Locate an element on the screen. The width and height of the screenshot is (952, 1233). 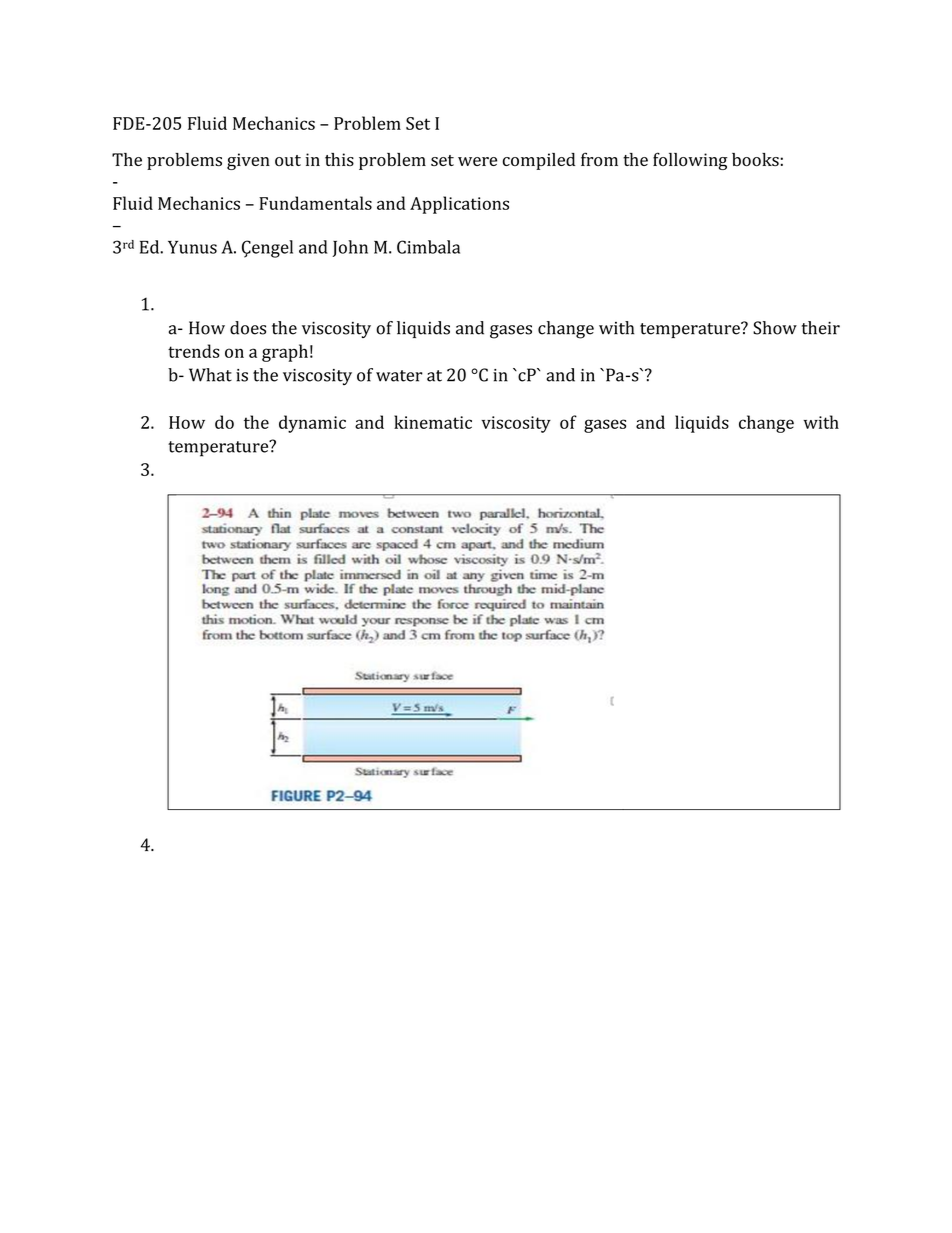
Applications is located at coordinates (459, 205).
